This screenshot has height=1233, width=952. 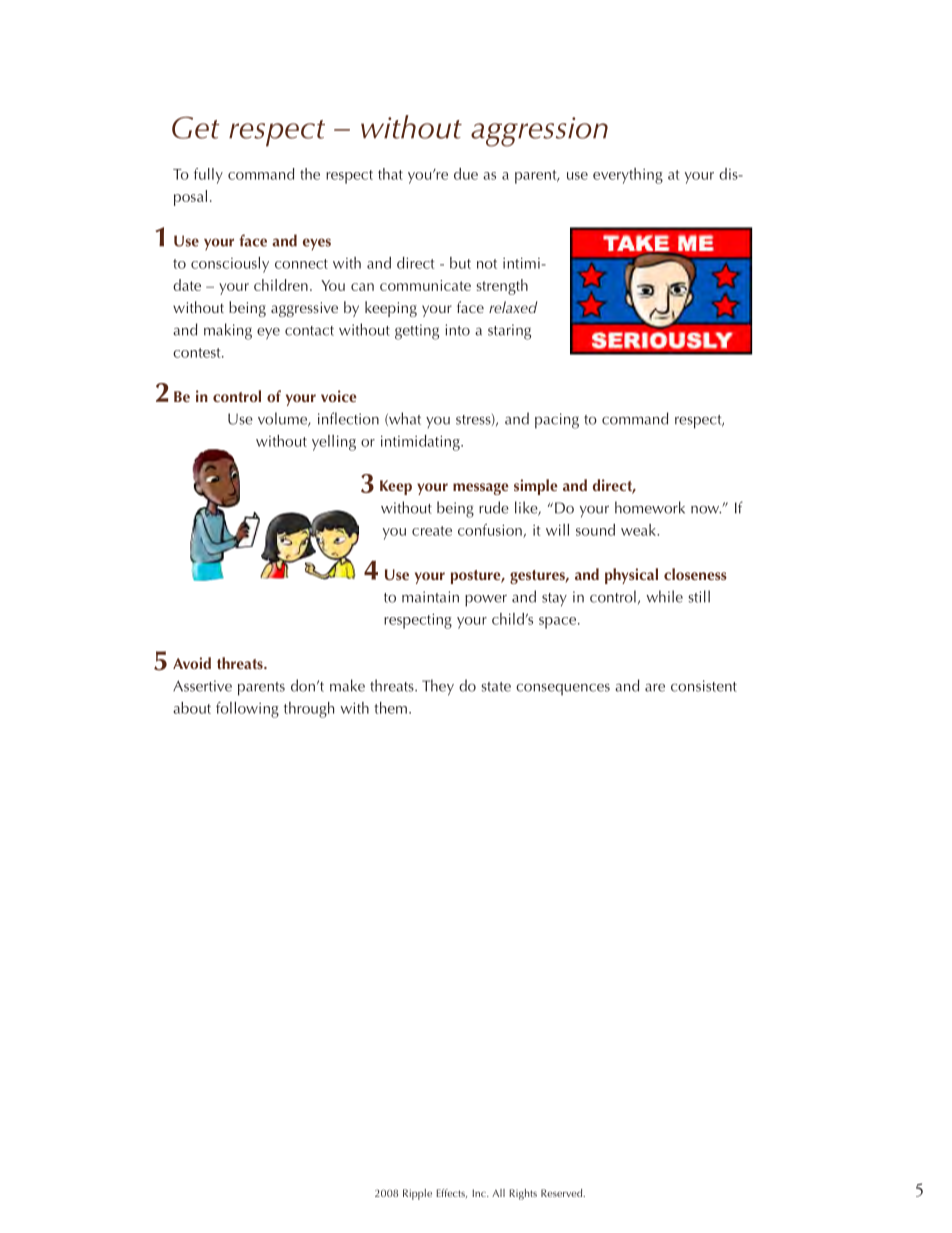 What do you see at coordinates (451, 1193) in the screenshot?
I see `Effects` at bounding box center [451, 1193].
